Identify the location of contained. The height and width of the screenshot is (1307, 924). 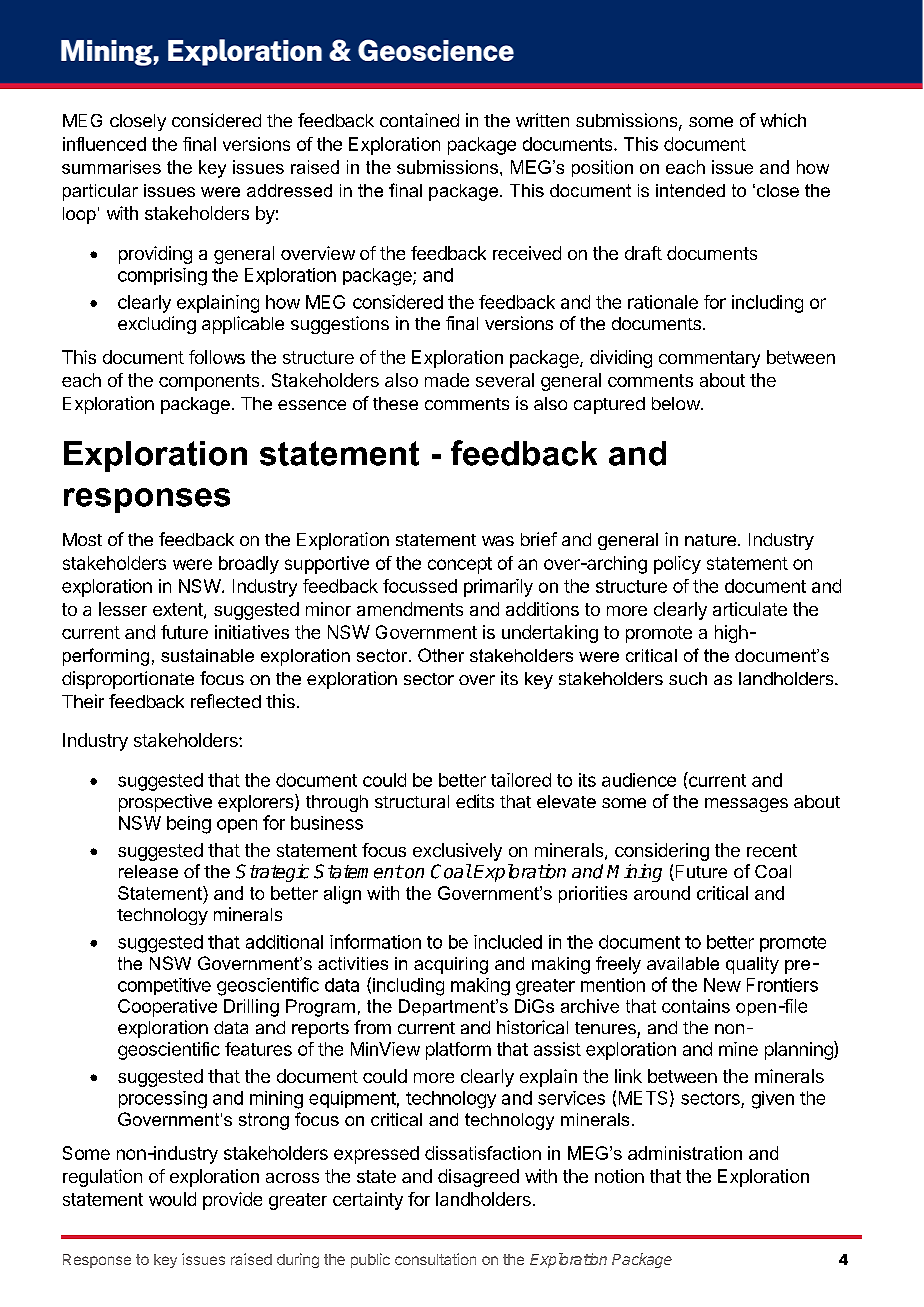
(419, 120).
